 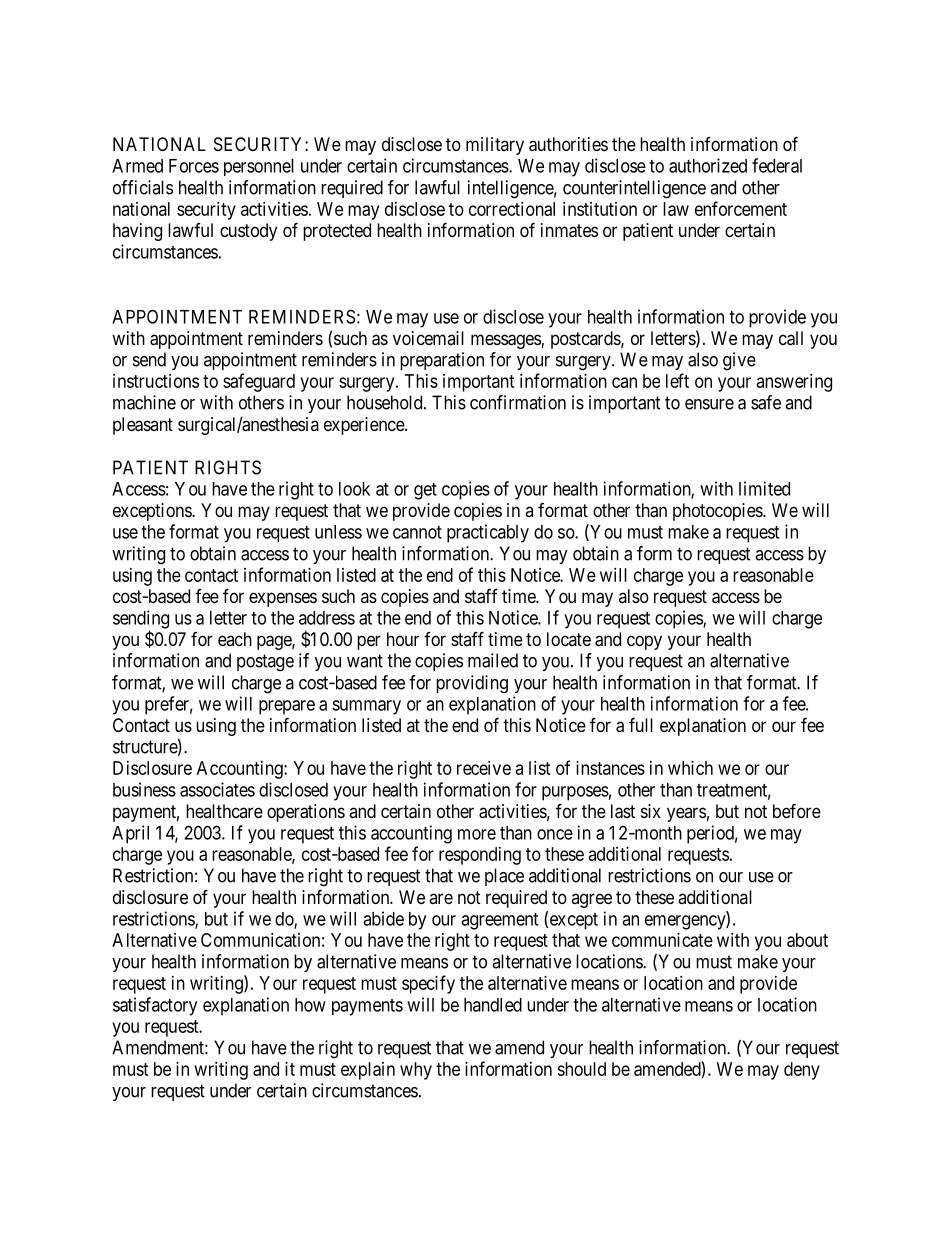 I want to click on Forces, so click(x=194, y=166).
